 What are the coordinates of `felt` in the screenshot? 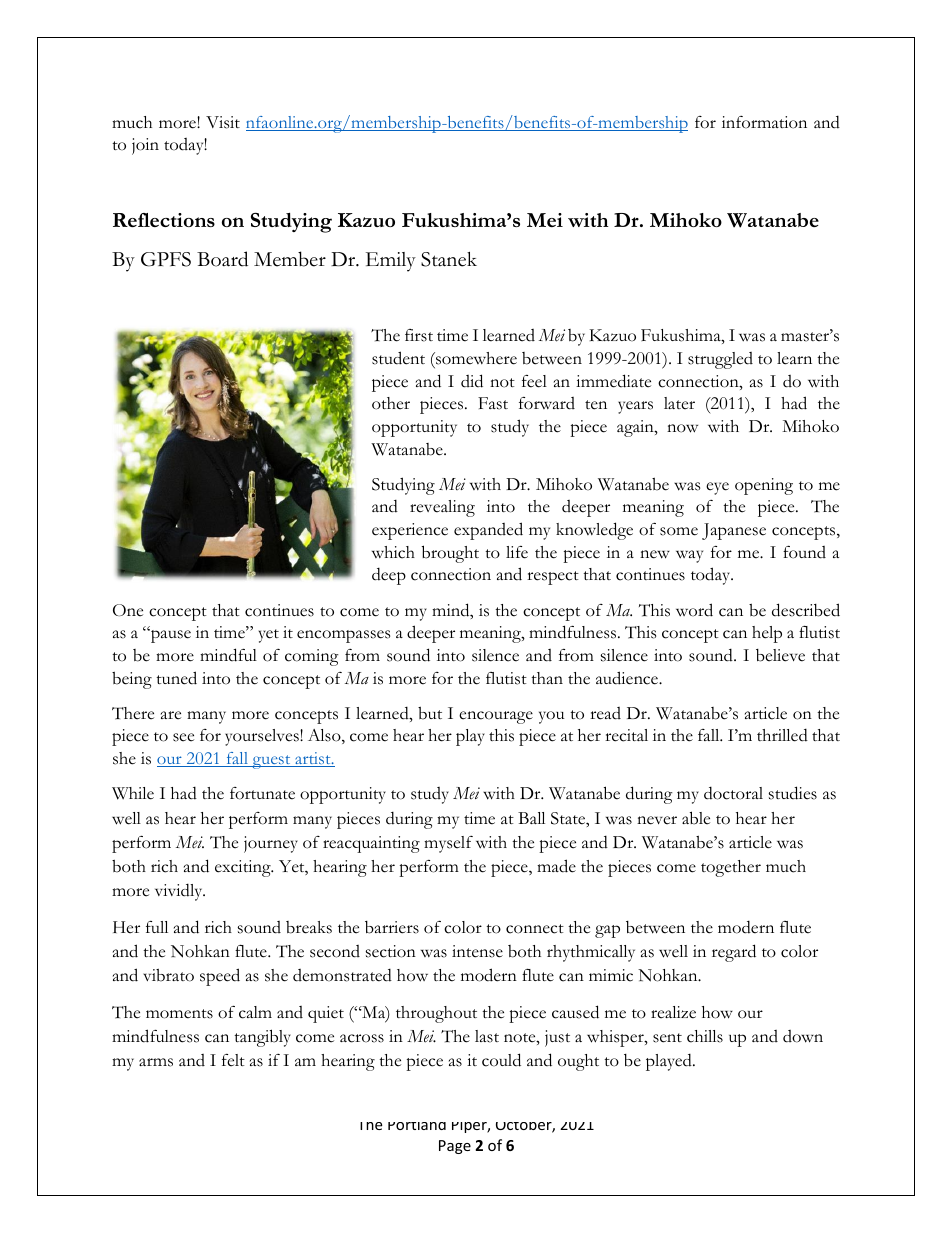 It's located at (233, 1060).
